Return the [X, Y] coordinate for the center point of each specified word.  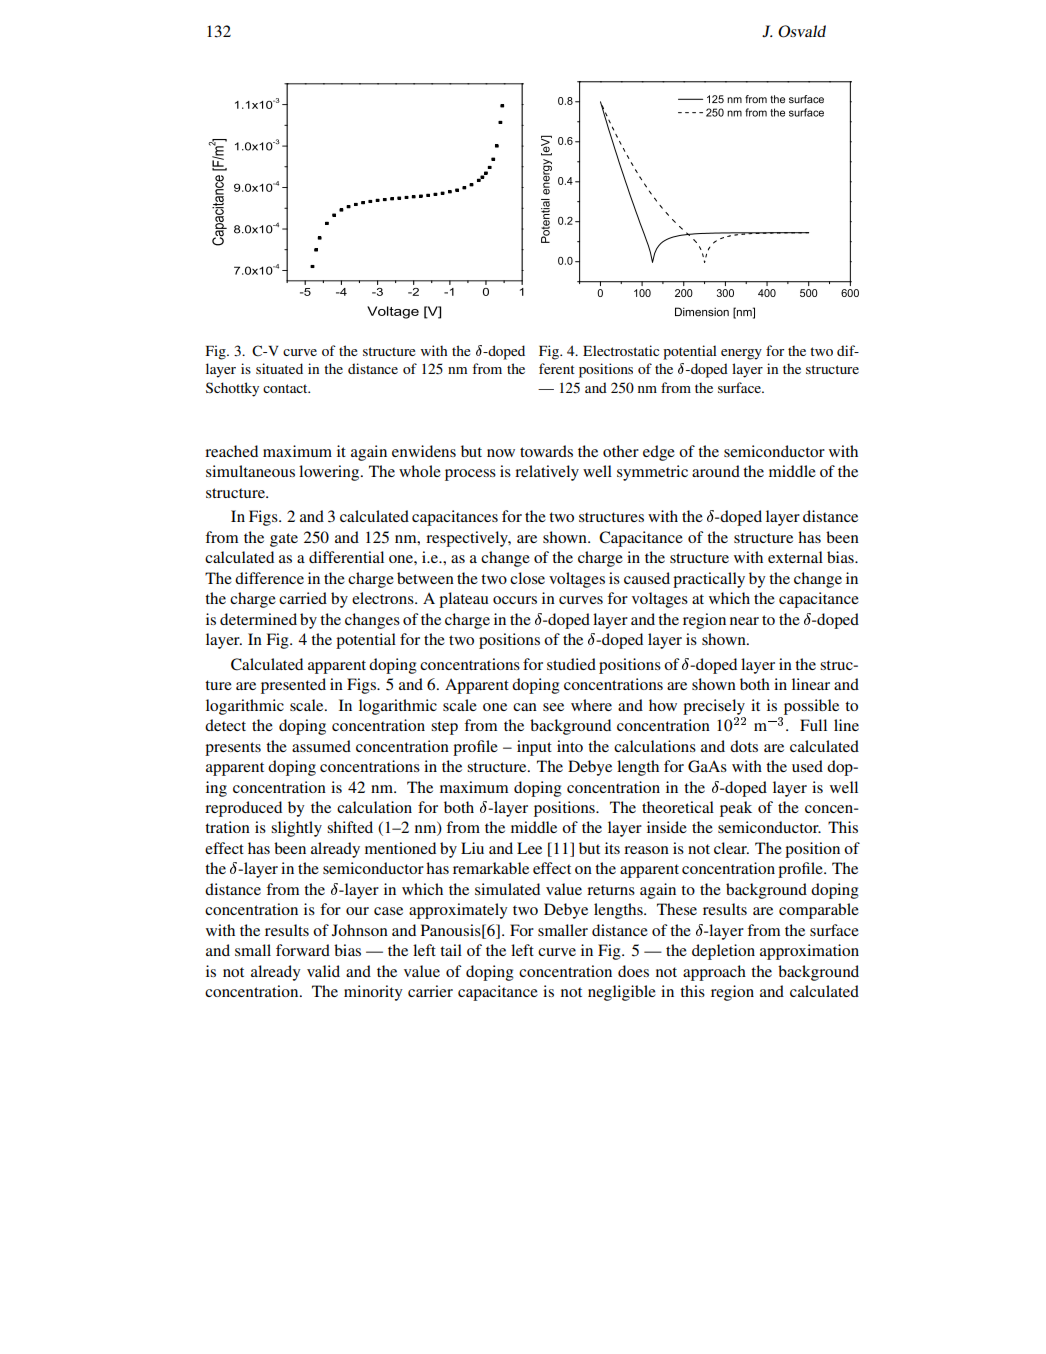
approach [714, 973]
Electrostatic [621, 350]
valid [323, 971]
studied [571, 664]
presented [293, 686]
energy [741, 354]
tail [451, 950]
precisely [714, 707]
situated [279, 368]
